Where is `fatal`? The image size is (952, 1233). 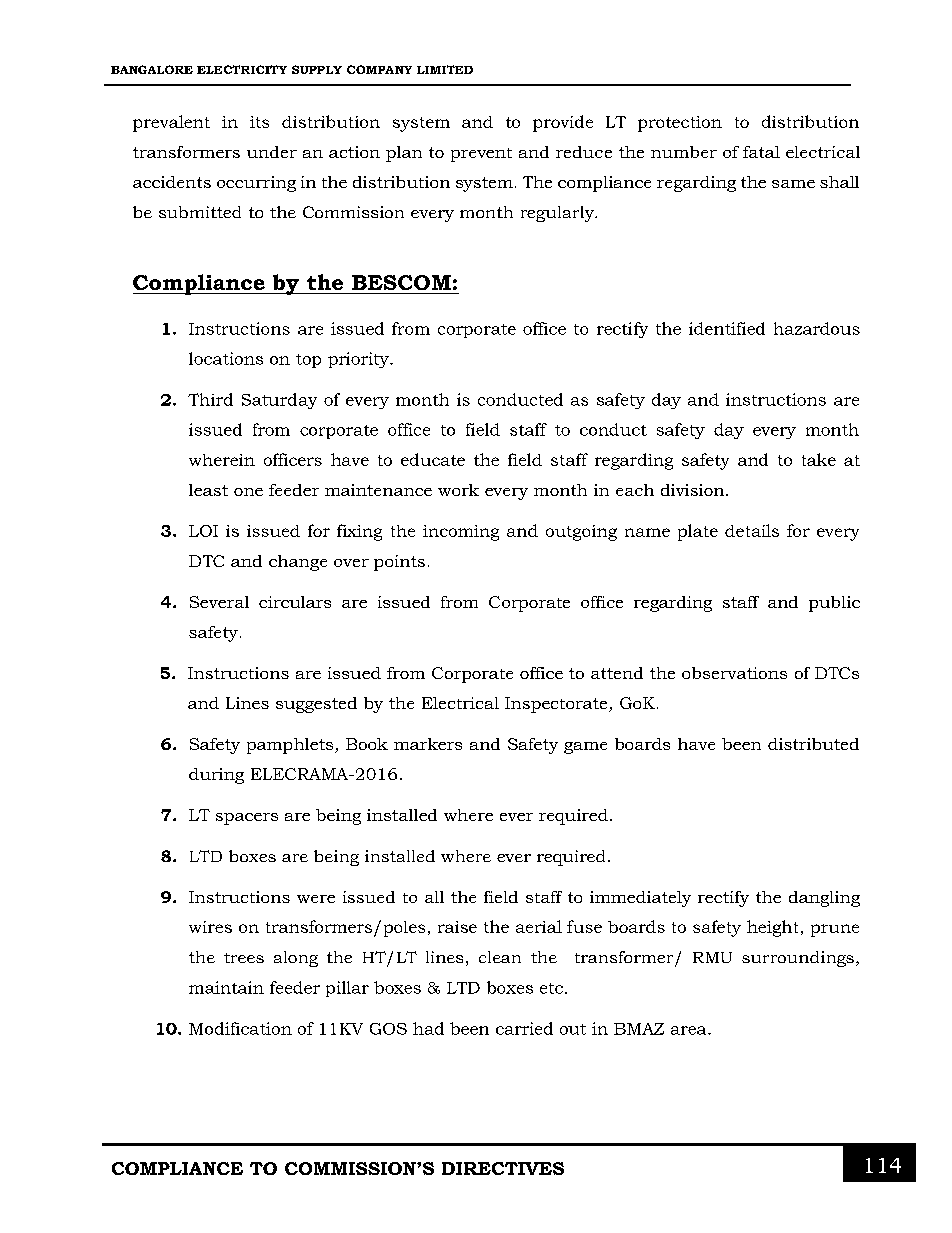
fatal is located at coordinates (761, 152).
